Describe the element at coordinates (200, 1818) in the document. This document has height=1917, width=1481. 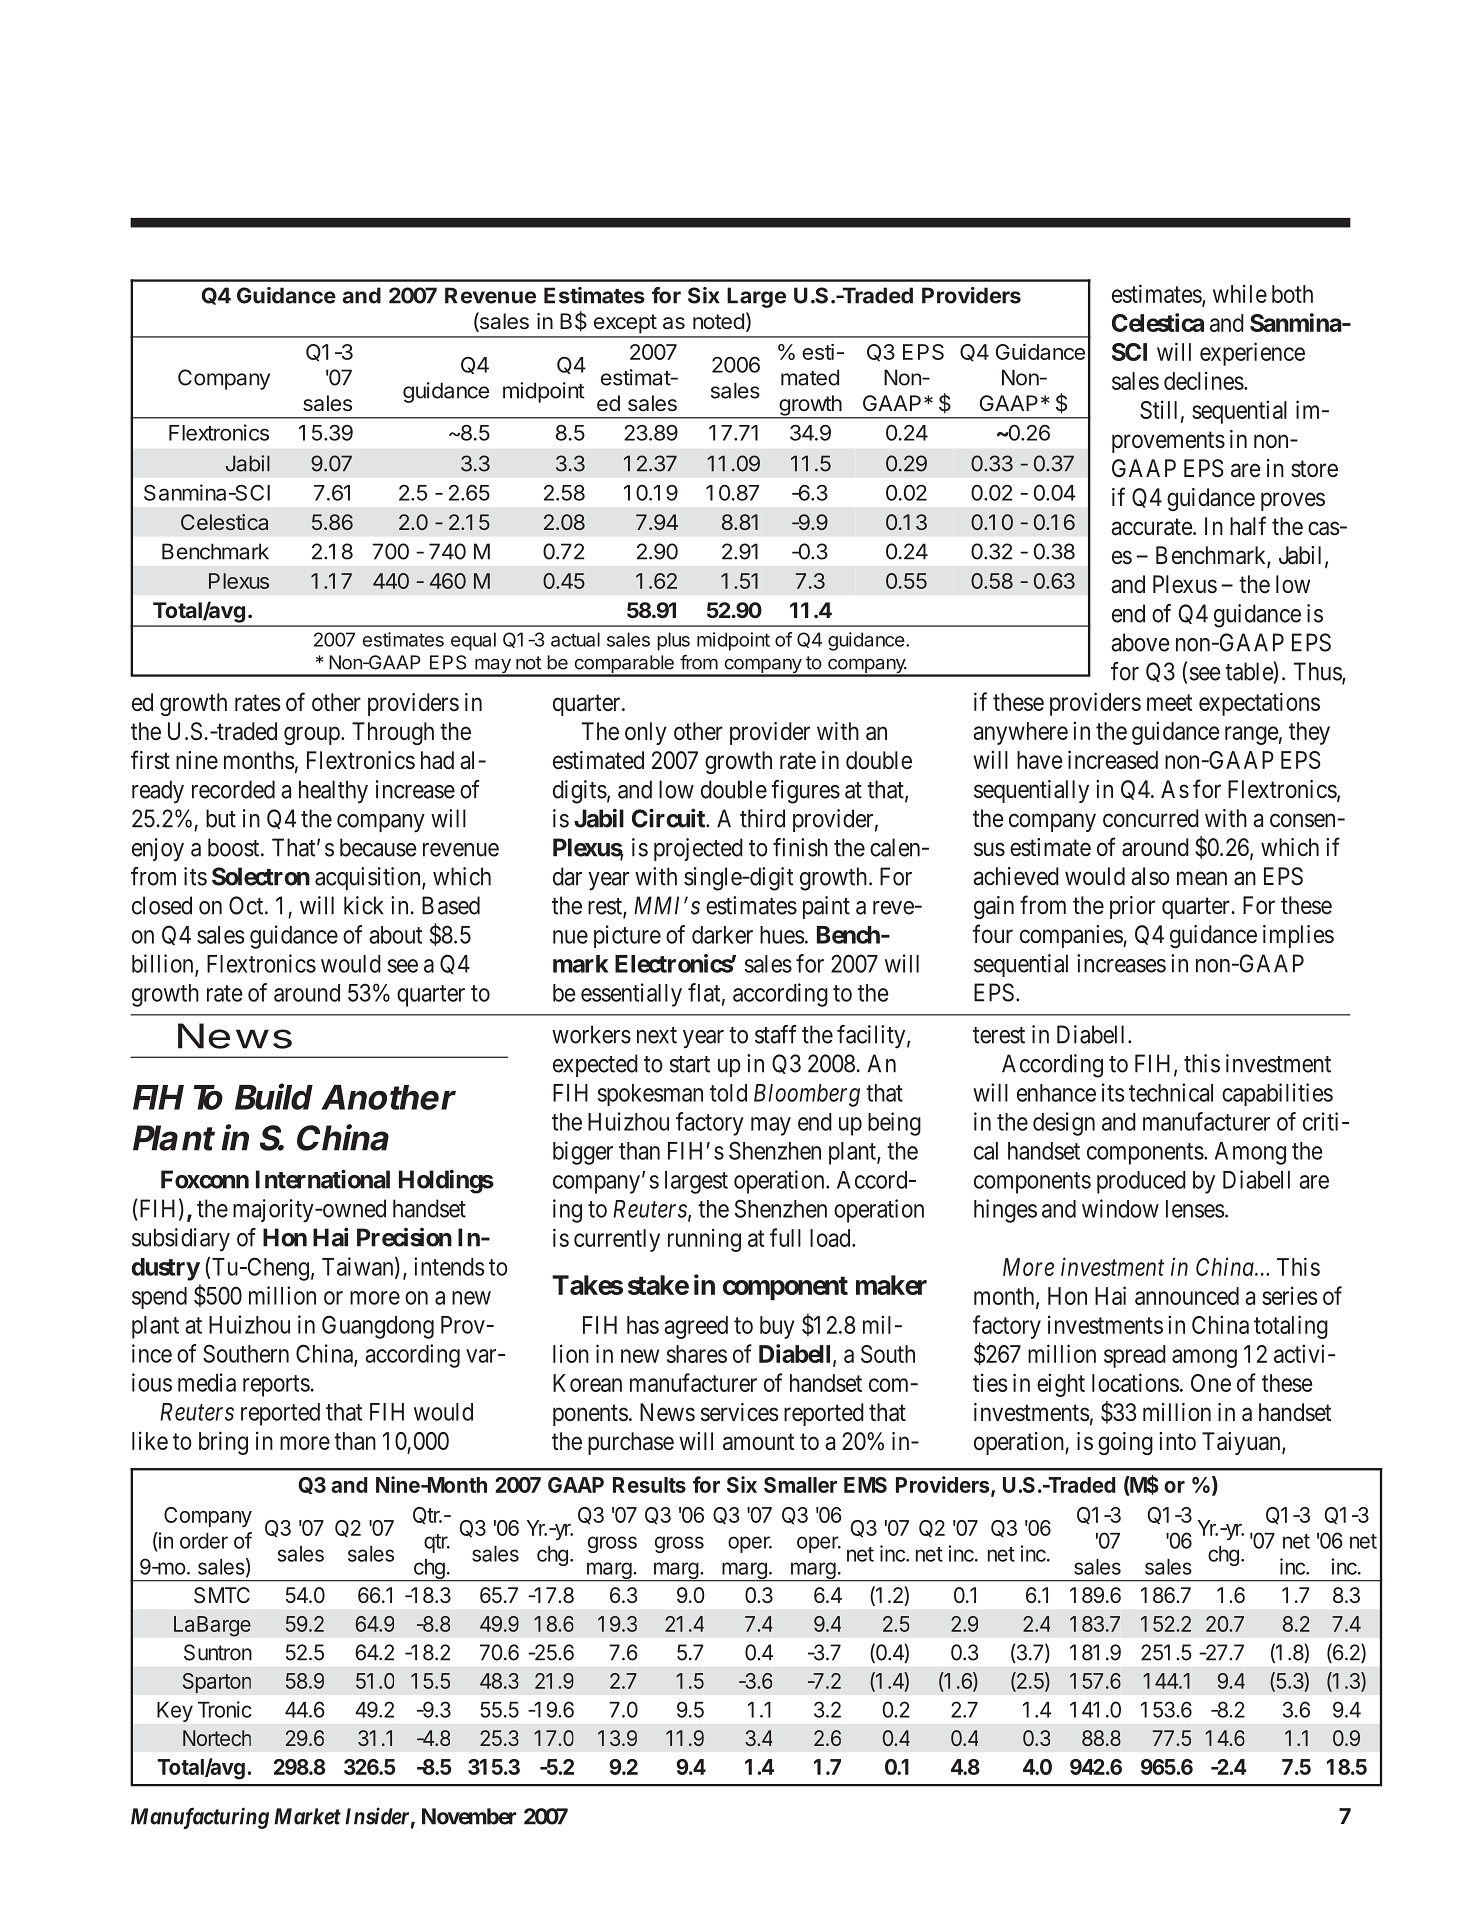
I see `Manufacturing` at that location.
